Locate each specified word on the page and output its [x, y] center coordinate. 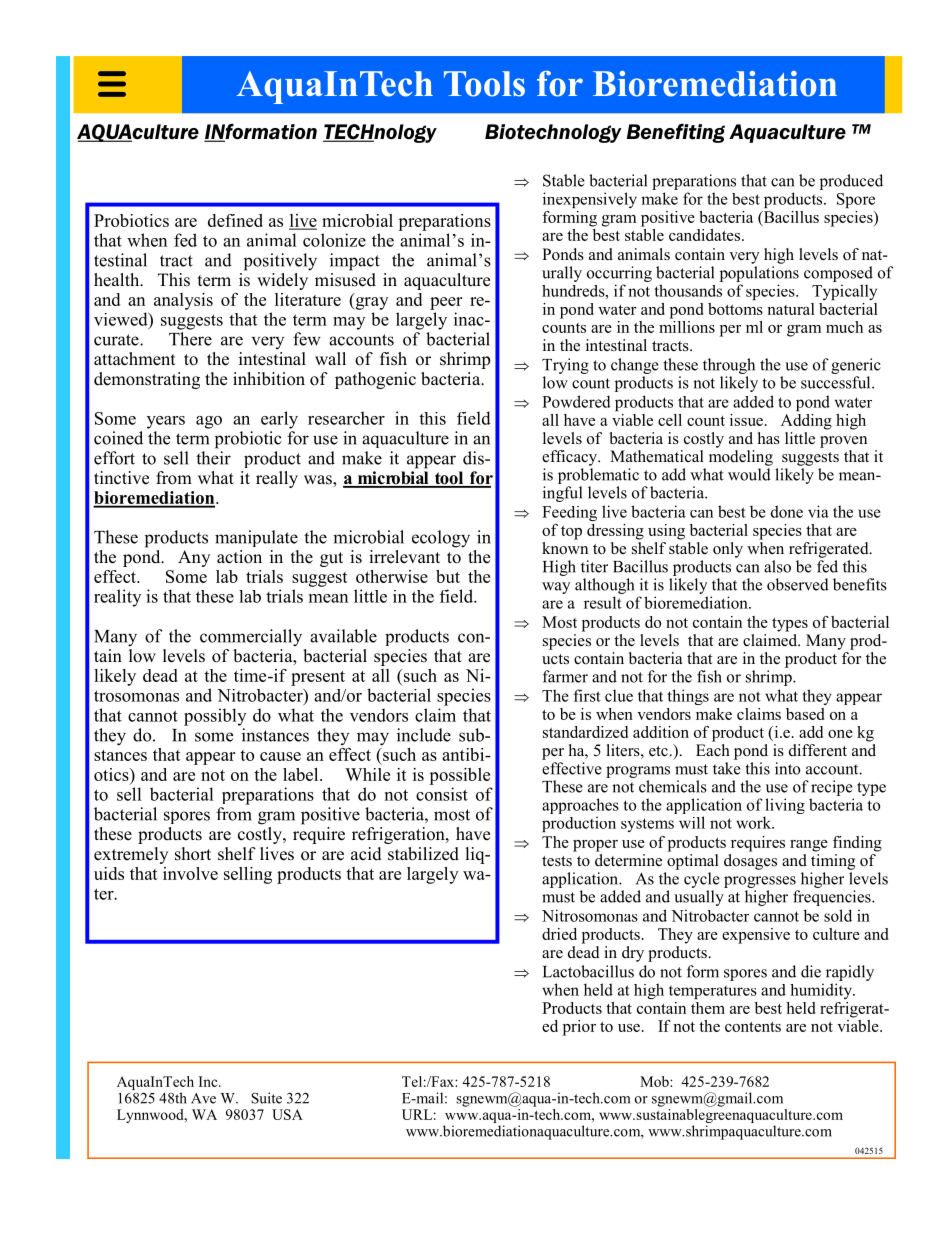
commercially [251, 638]
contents [753, 1027]
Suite [266, 1098]
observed [798, 584]
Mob [655, 1081]
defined [235, 220]
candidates [706, 235]
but [448, 576]
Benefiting [676, 133]
